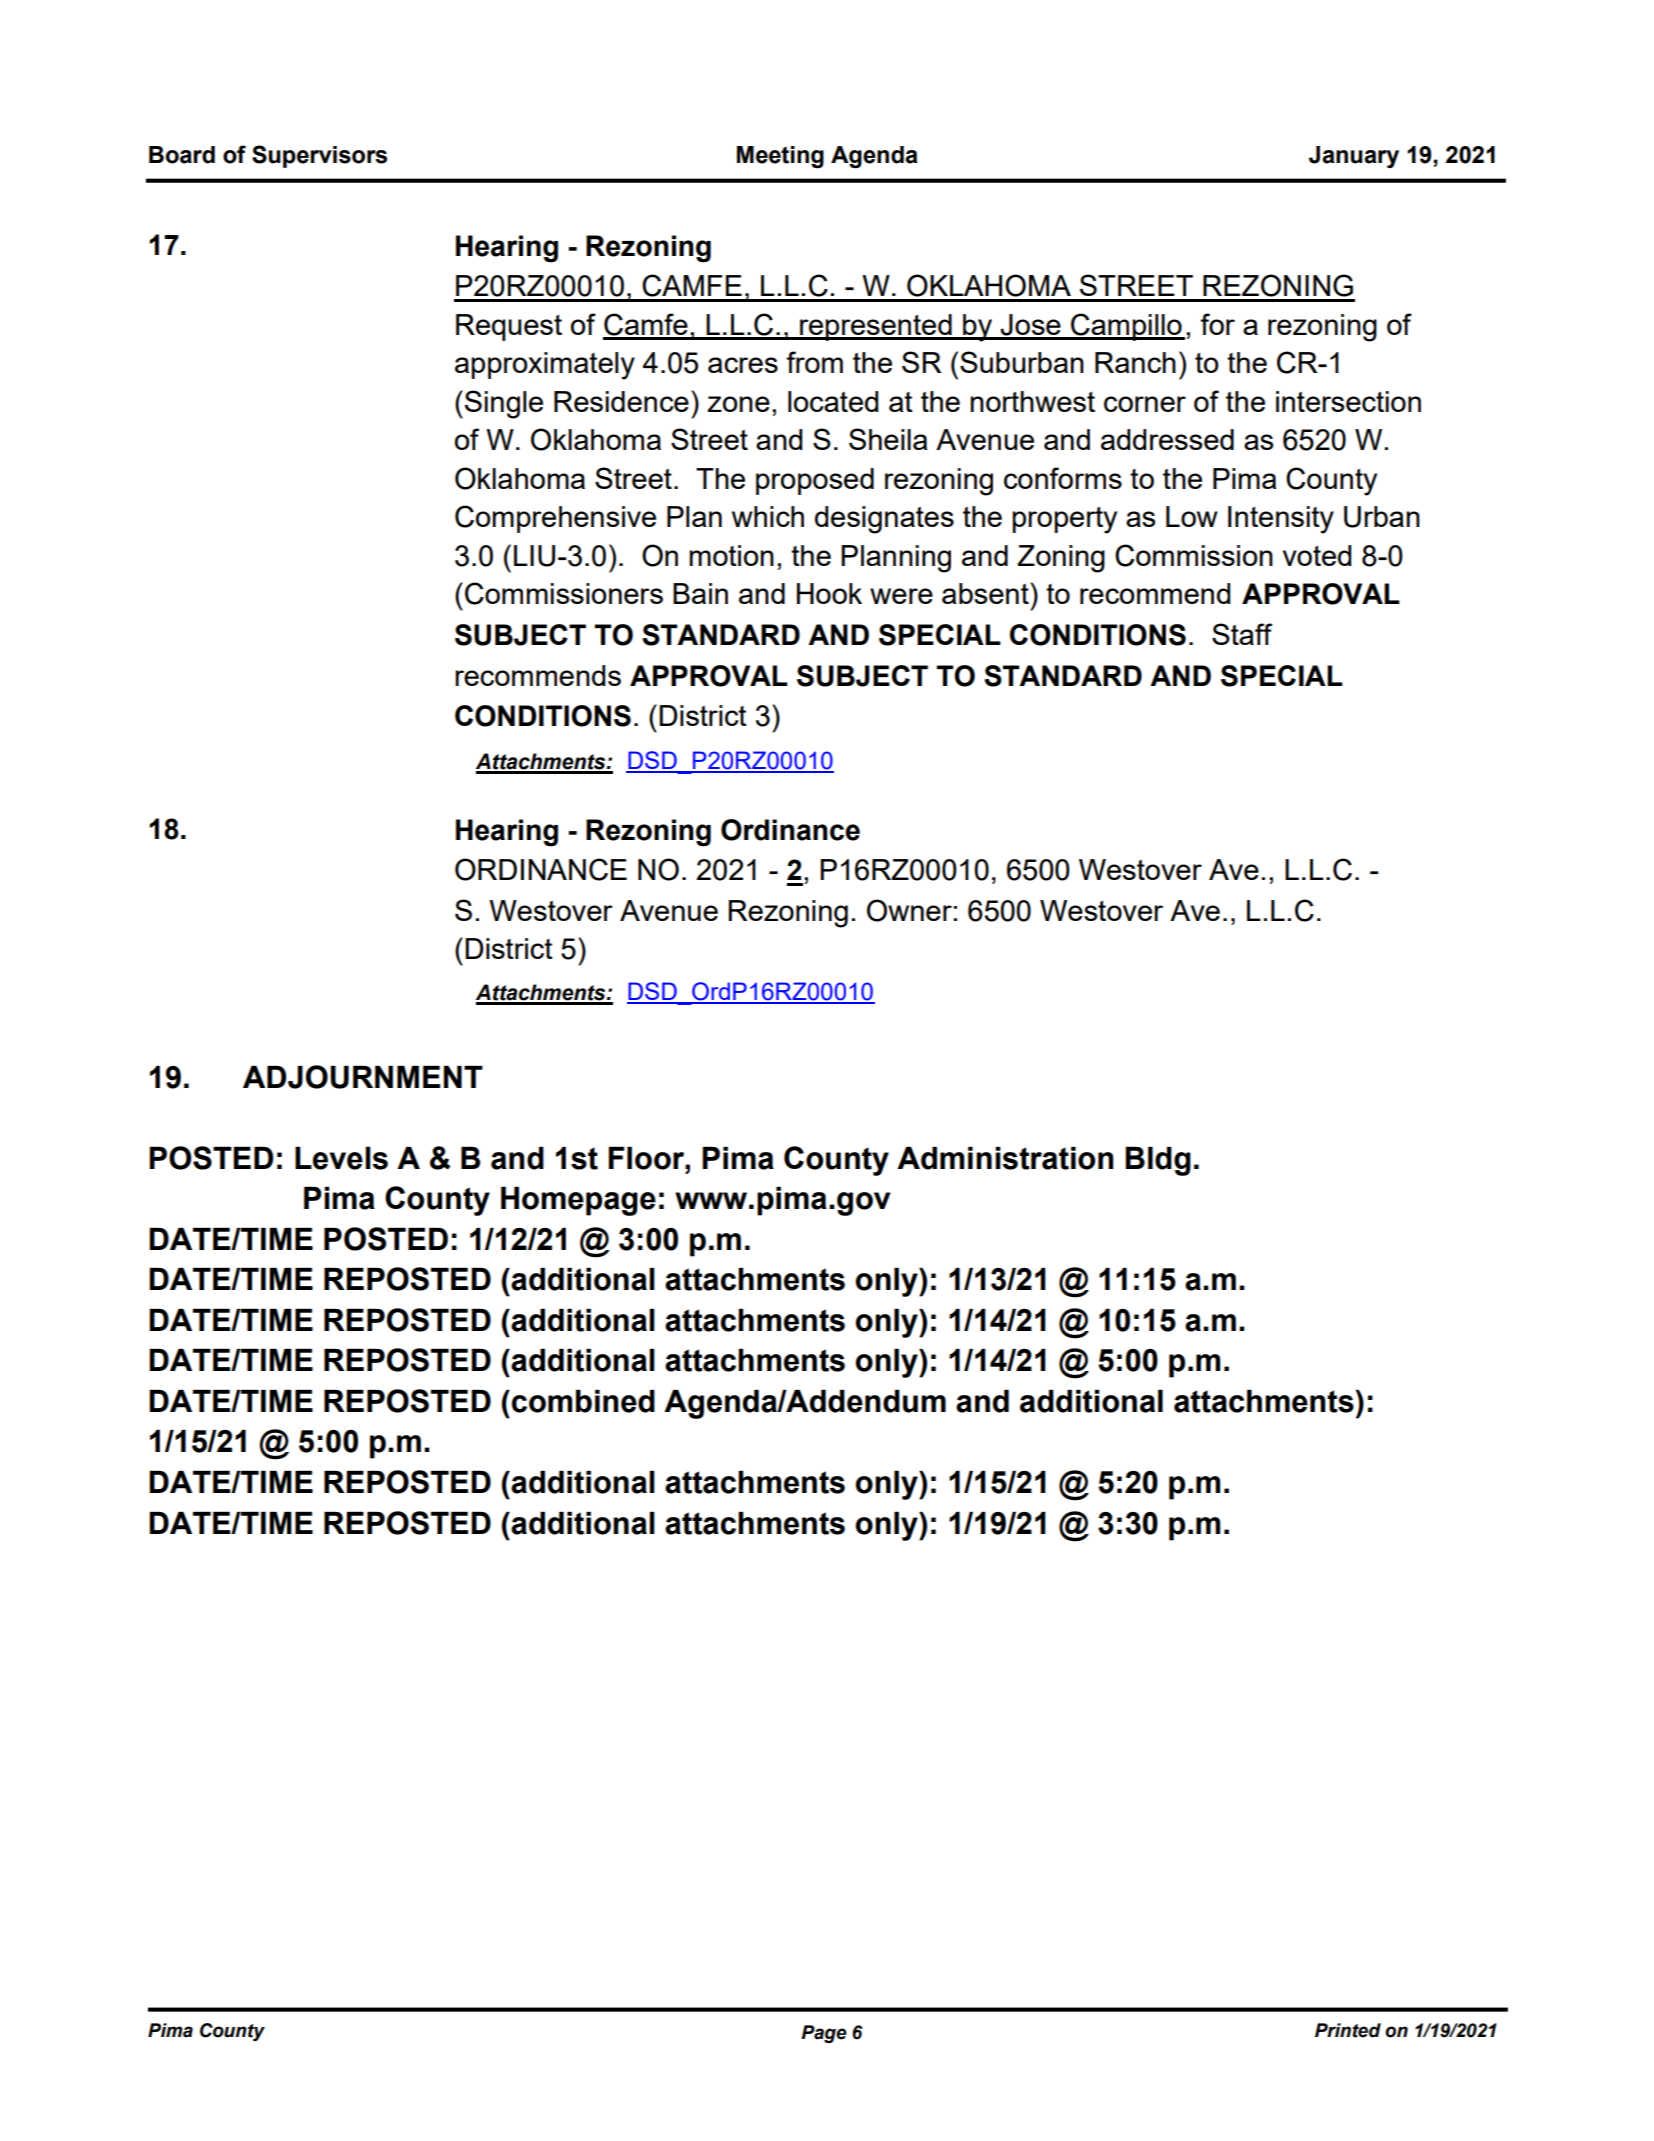 The height and width of the screenshot is (2141, 1654). I want to click on Levels, so click(341, 1158).
